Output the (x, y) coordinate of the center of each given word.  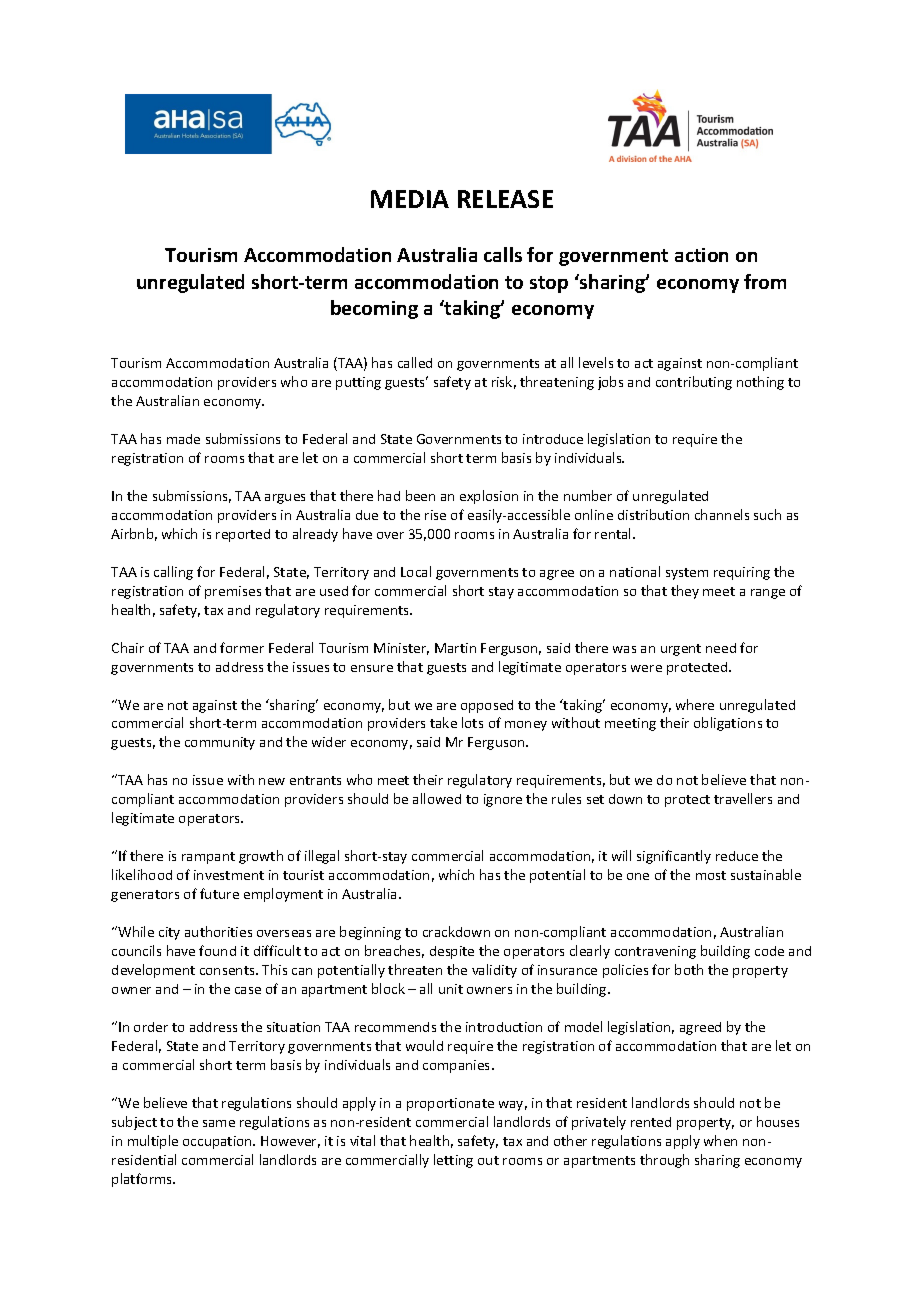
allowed (437, 798)
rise (435, 515)
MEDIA (410, 199)
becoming (374, 309)
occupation (218, 1142)
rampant (208, 858)
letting (453, 1161)
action (701, 255)
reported (243, 535)
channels (722, 514)
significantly (674, 857)
